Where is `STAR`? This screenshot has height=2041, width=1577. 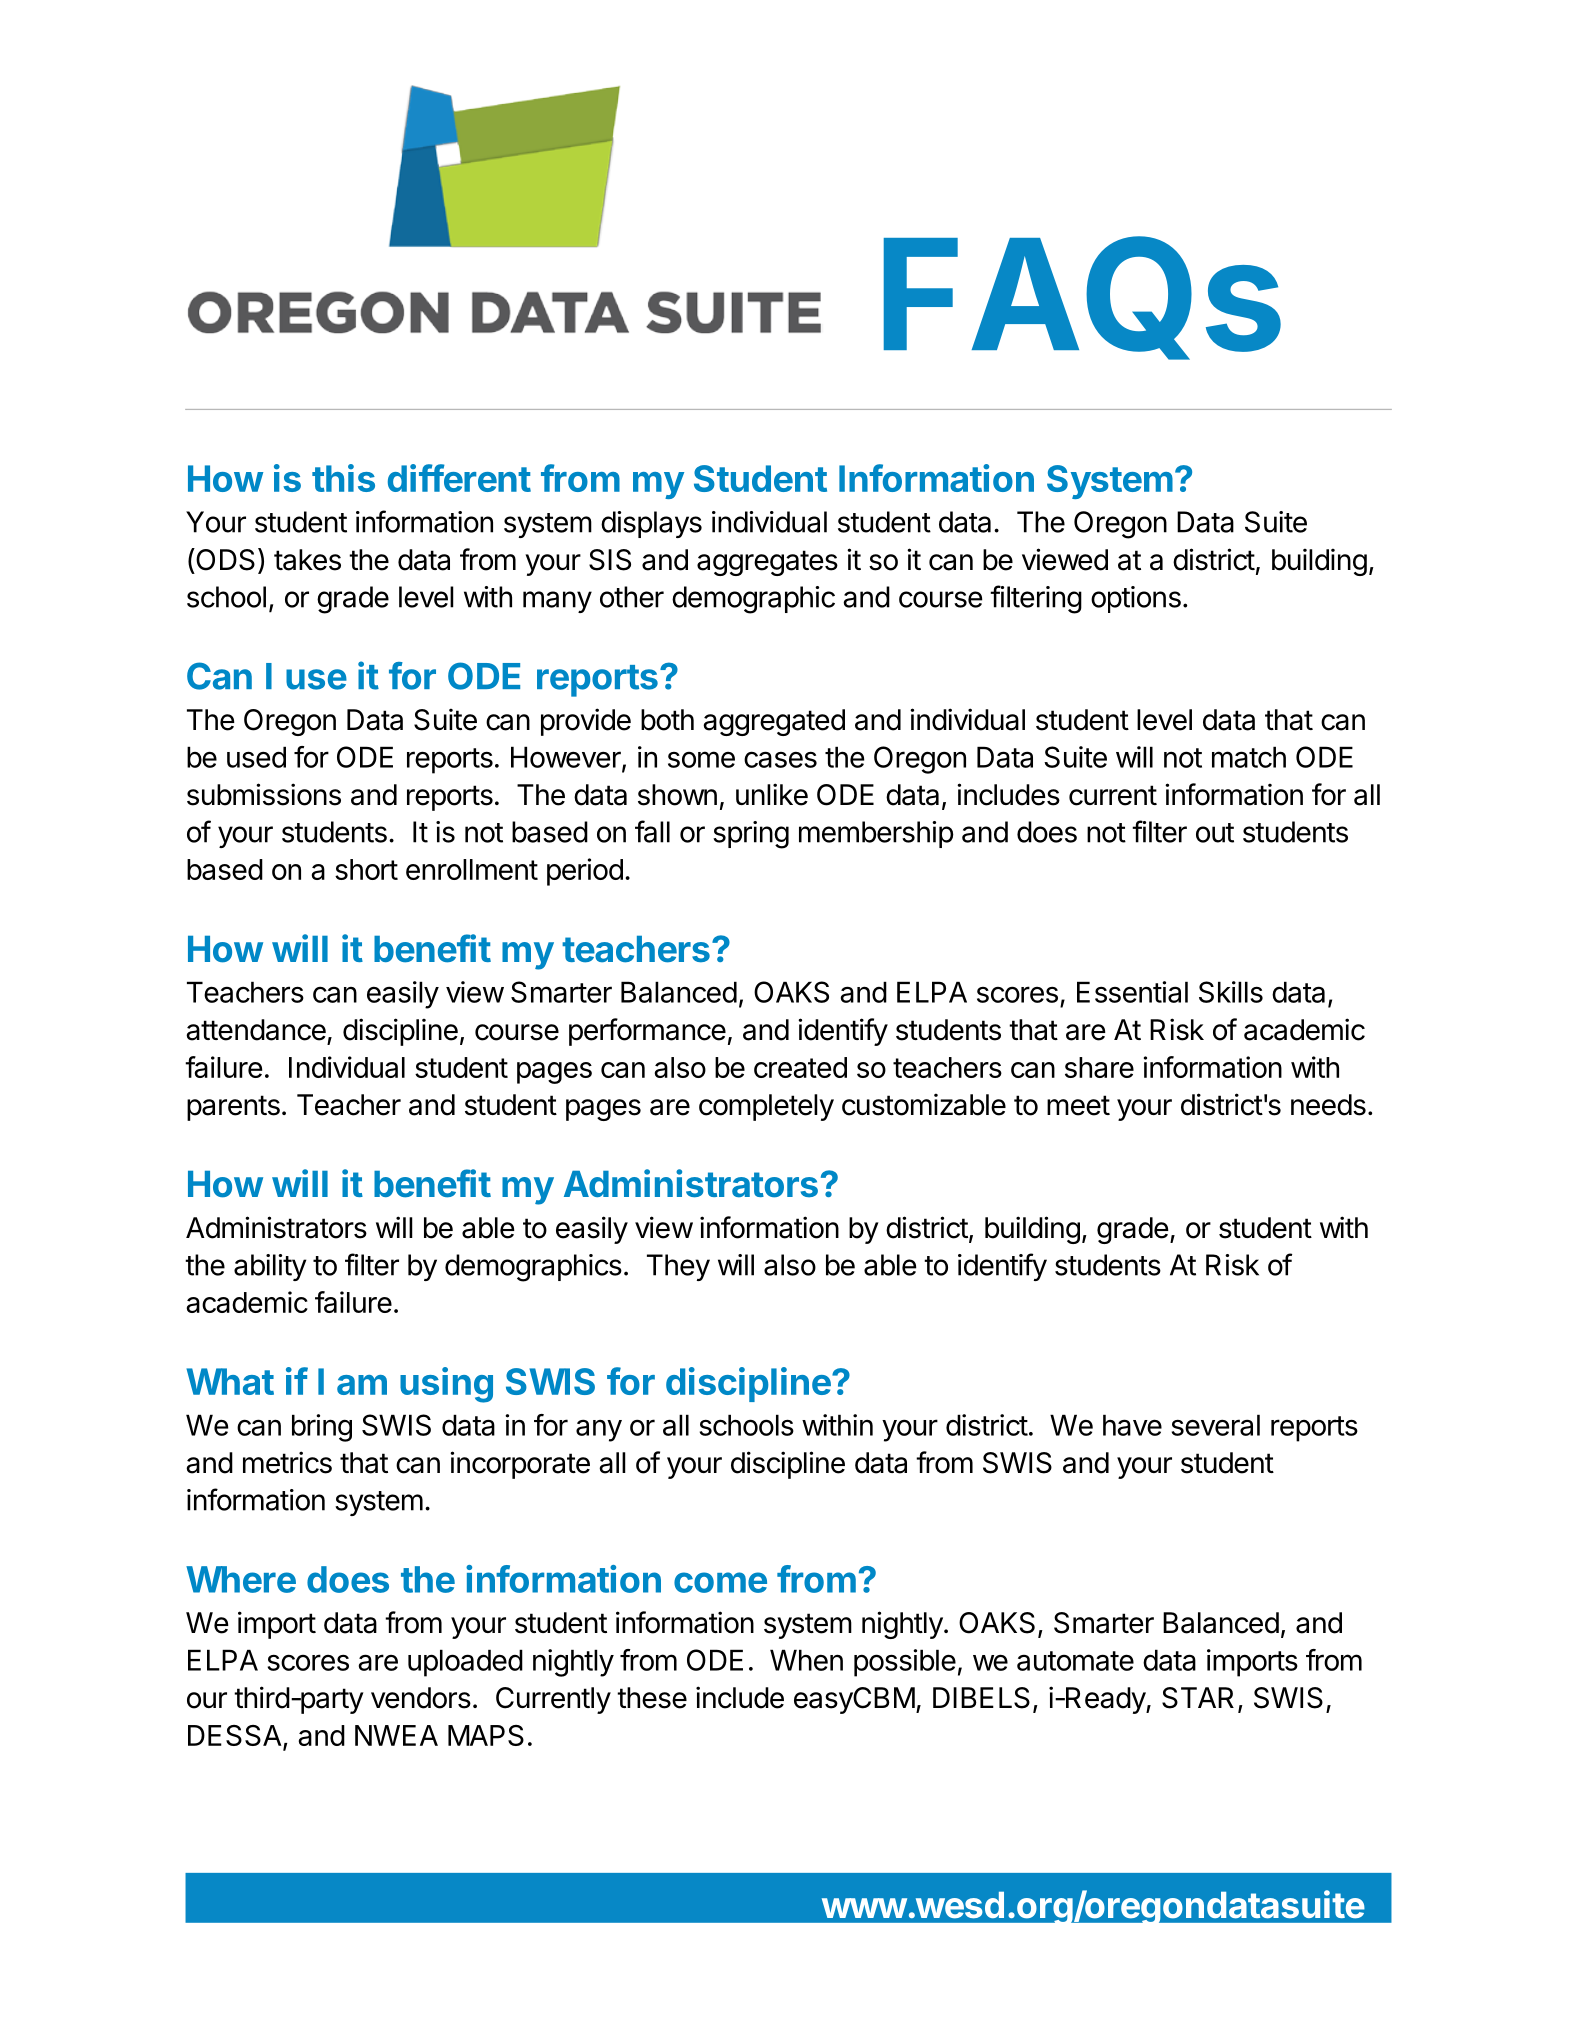 STAR is located at coordinates (1198, 1698).
